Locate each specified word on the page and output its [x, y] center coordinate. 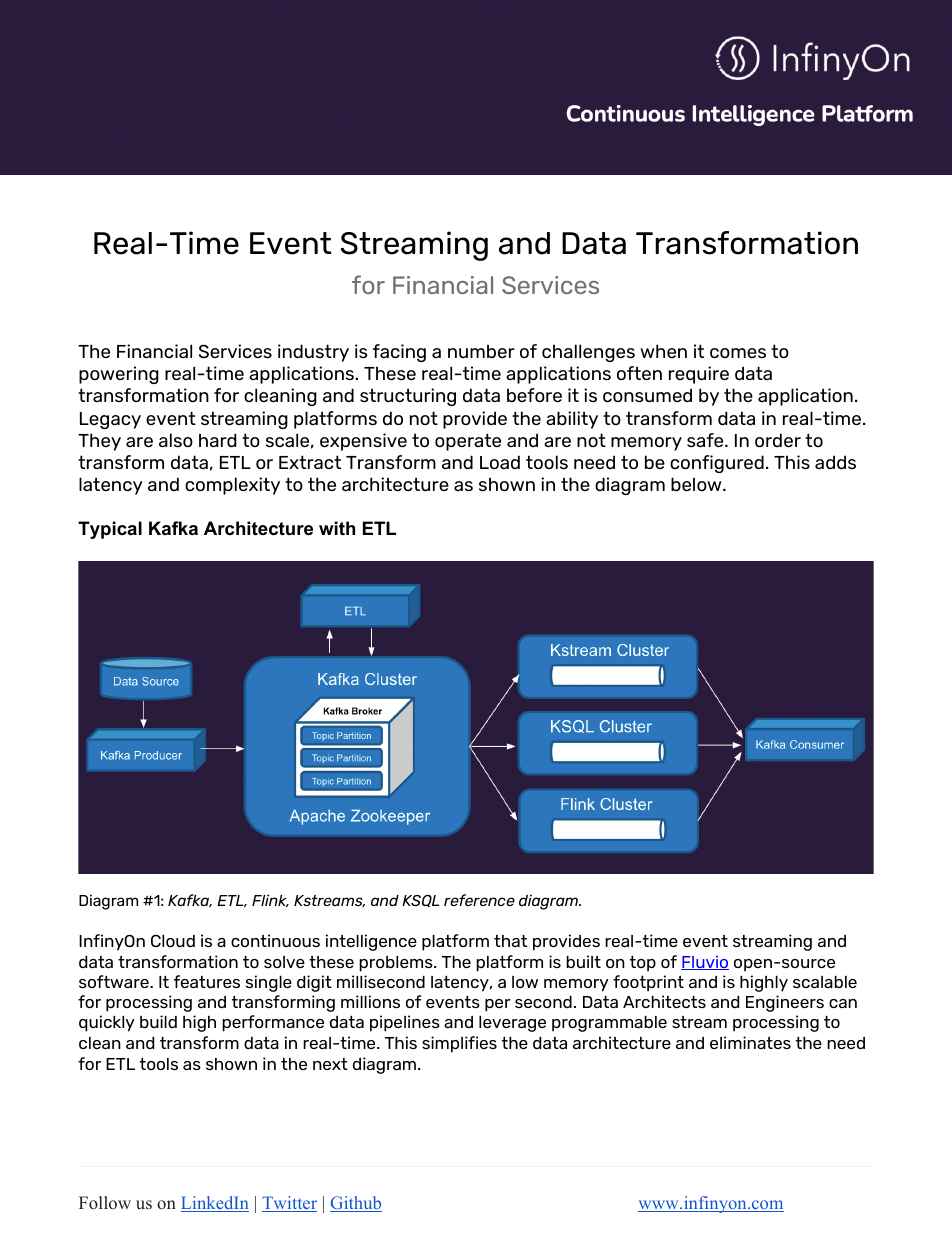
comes [738, 353]
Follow [105, 1203]
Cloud [173, 941]
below [697, 484]
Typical [110, 530]
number [481, 351]
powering [119, 375]
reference [479, 900]
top [643, 964]
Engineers [785, 1003]
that [510, 941]
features [207, 981]
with [337, 528]
